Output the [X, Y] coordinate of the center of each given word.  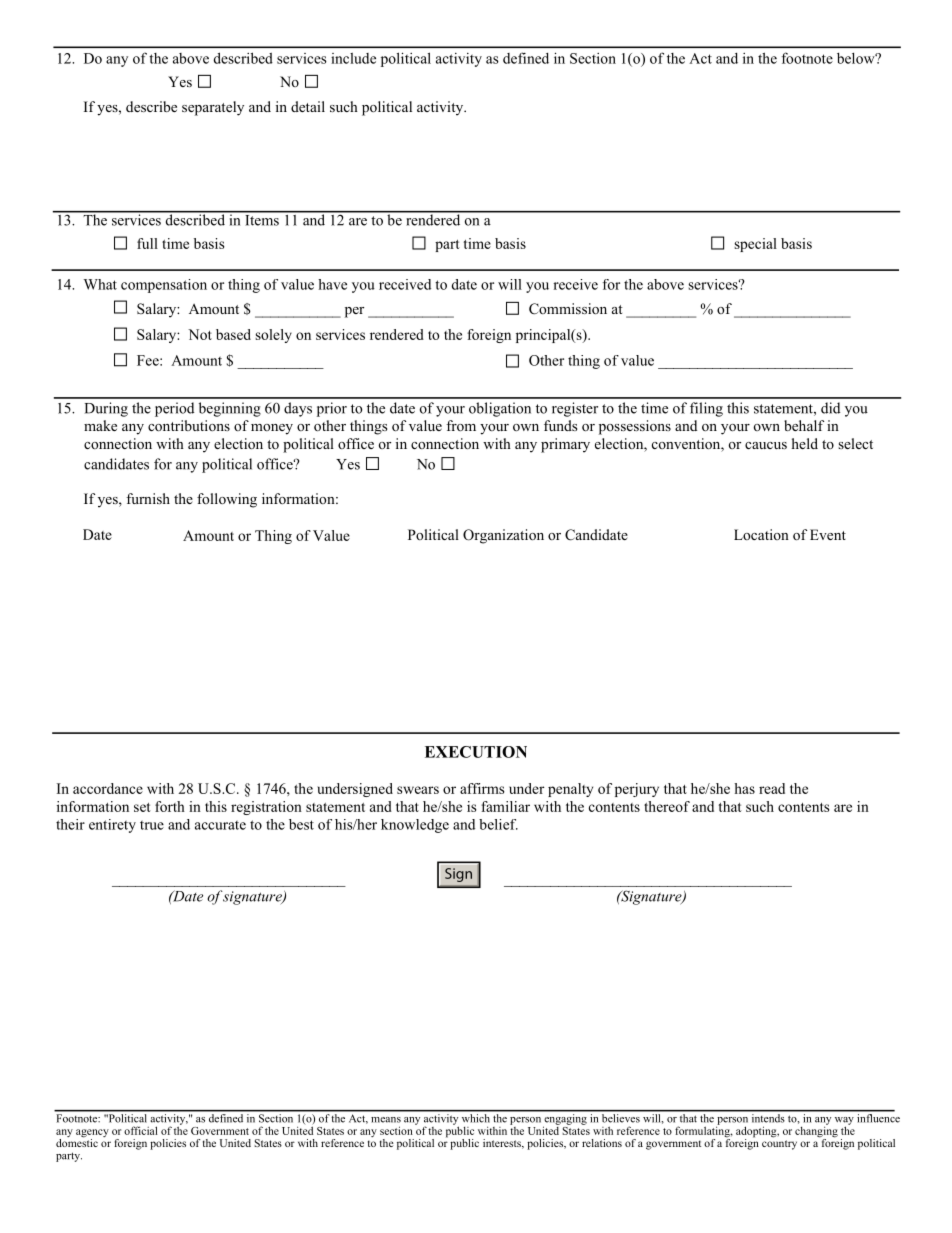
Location [761, 534]
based [233, 334]
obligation [500, 409]
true [152, 825]
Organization [503, 536]
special [755, 245]
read [772, 788]
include [353, 58]
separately [213, 108]
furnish [148, 498]
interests [503, 1144]
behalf [804, 425]
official [141, 1130]
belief [498, 824]
